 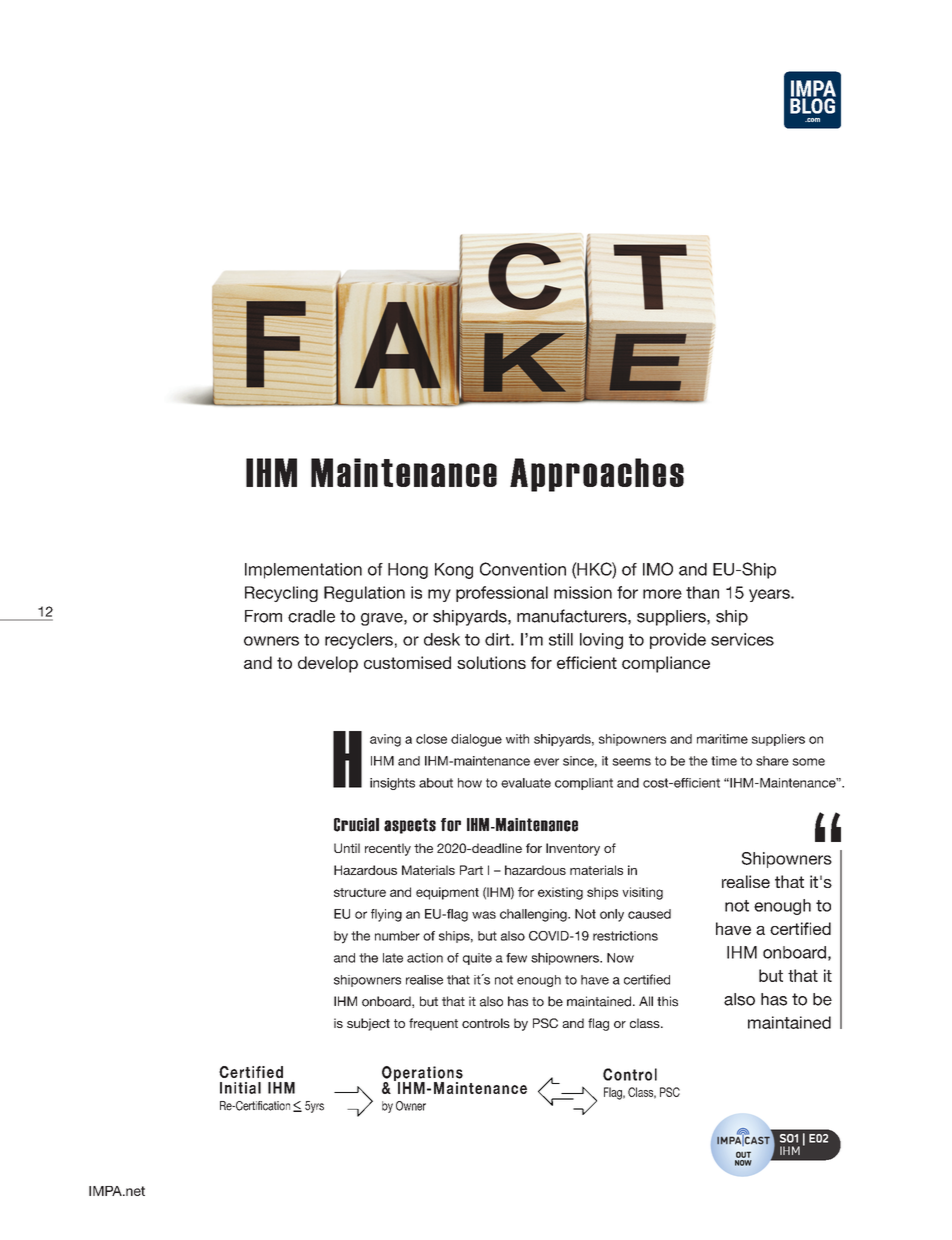 What do you see at coordinates (422, 1075) in the image?
I see `Operations` at bounding box center [422, 1075].
